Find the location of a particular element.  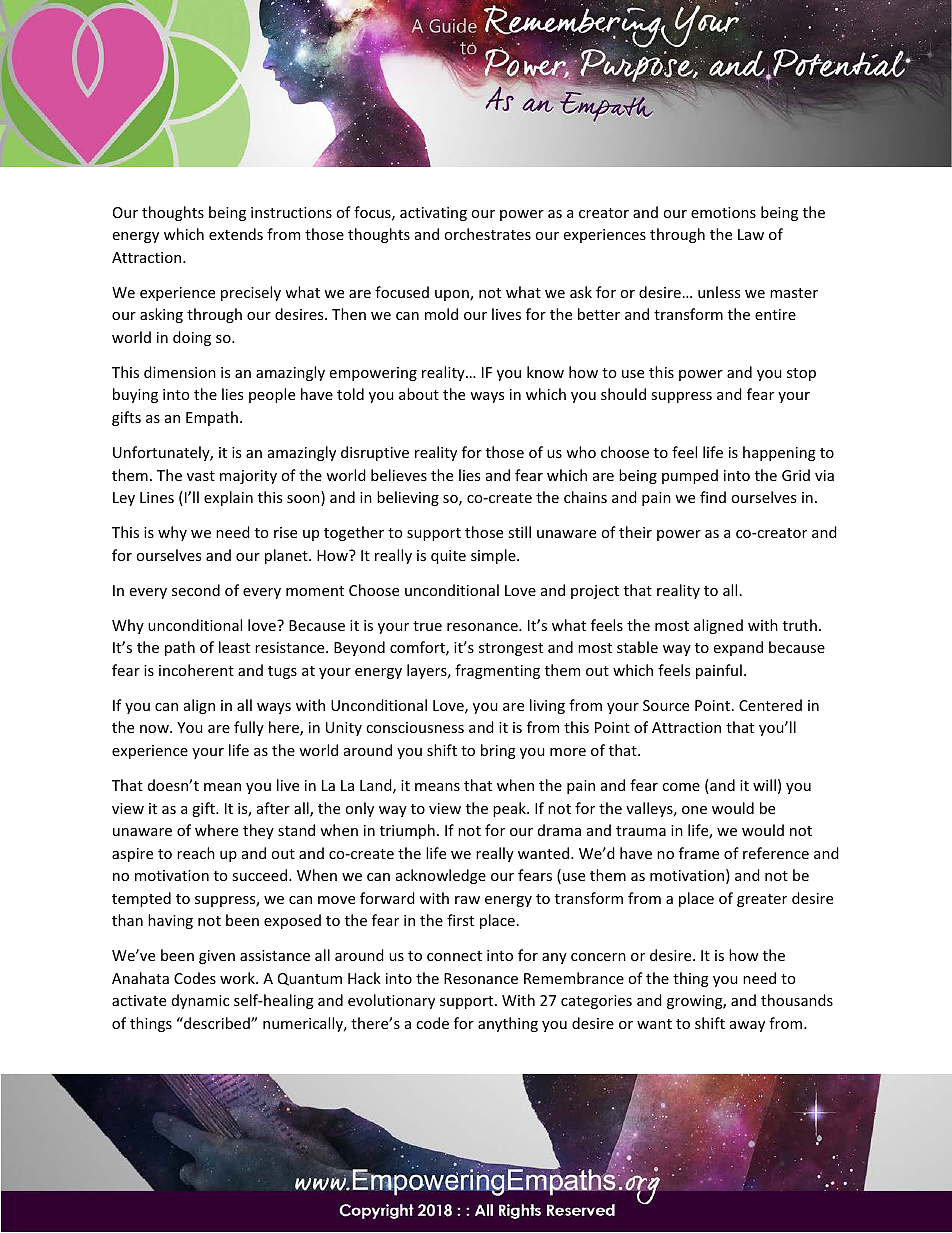

dynamic is located at coordinates (200, 1001).
